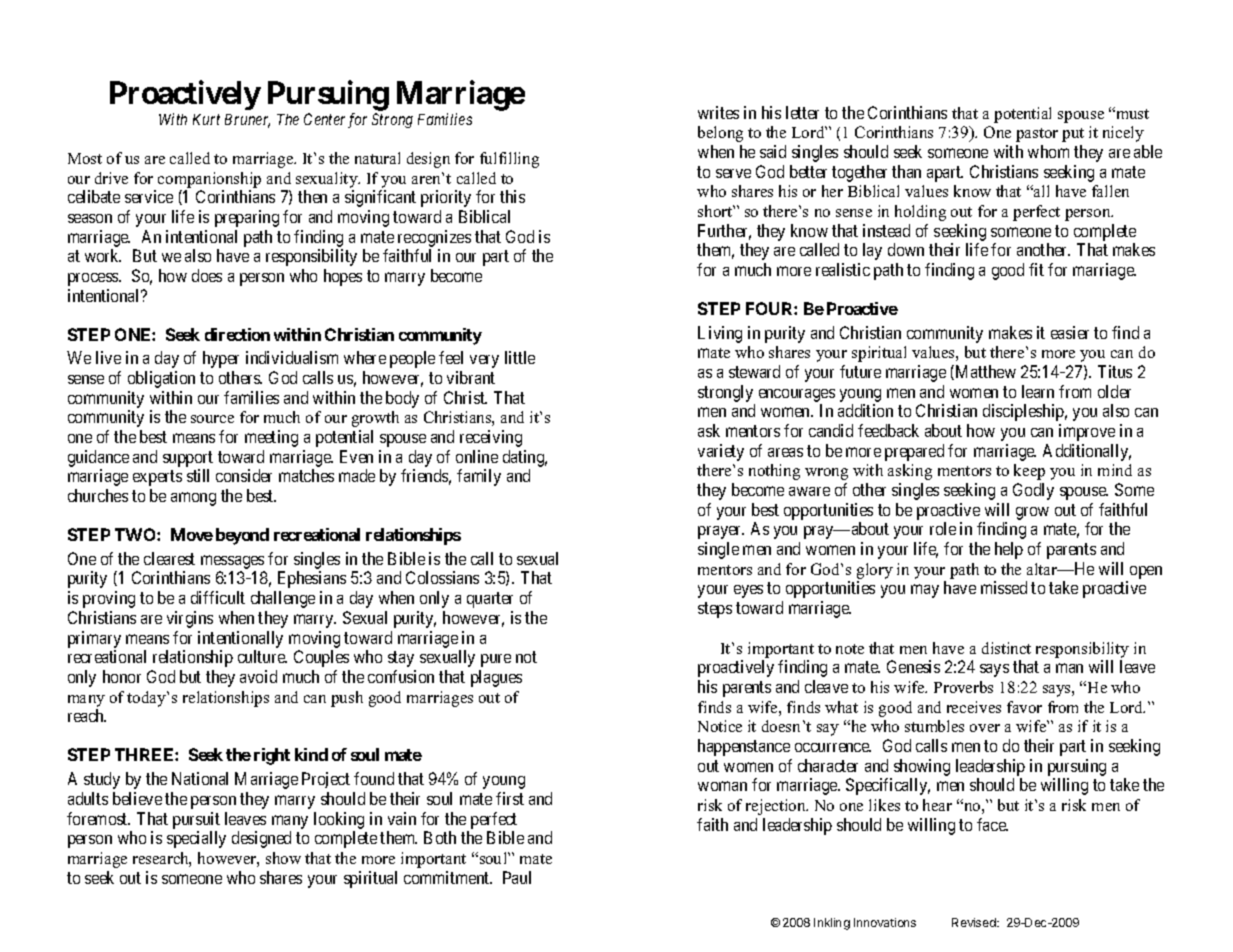 The width and height of the screenshot is (1233, 952). Describe the element at coordinates (1033, 491) in the screenshot. I see `Godly` at that location.
